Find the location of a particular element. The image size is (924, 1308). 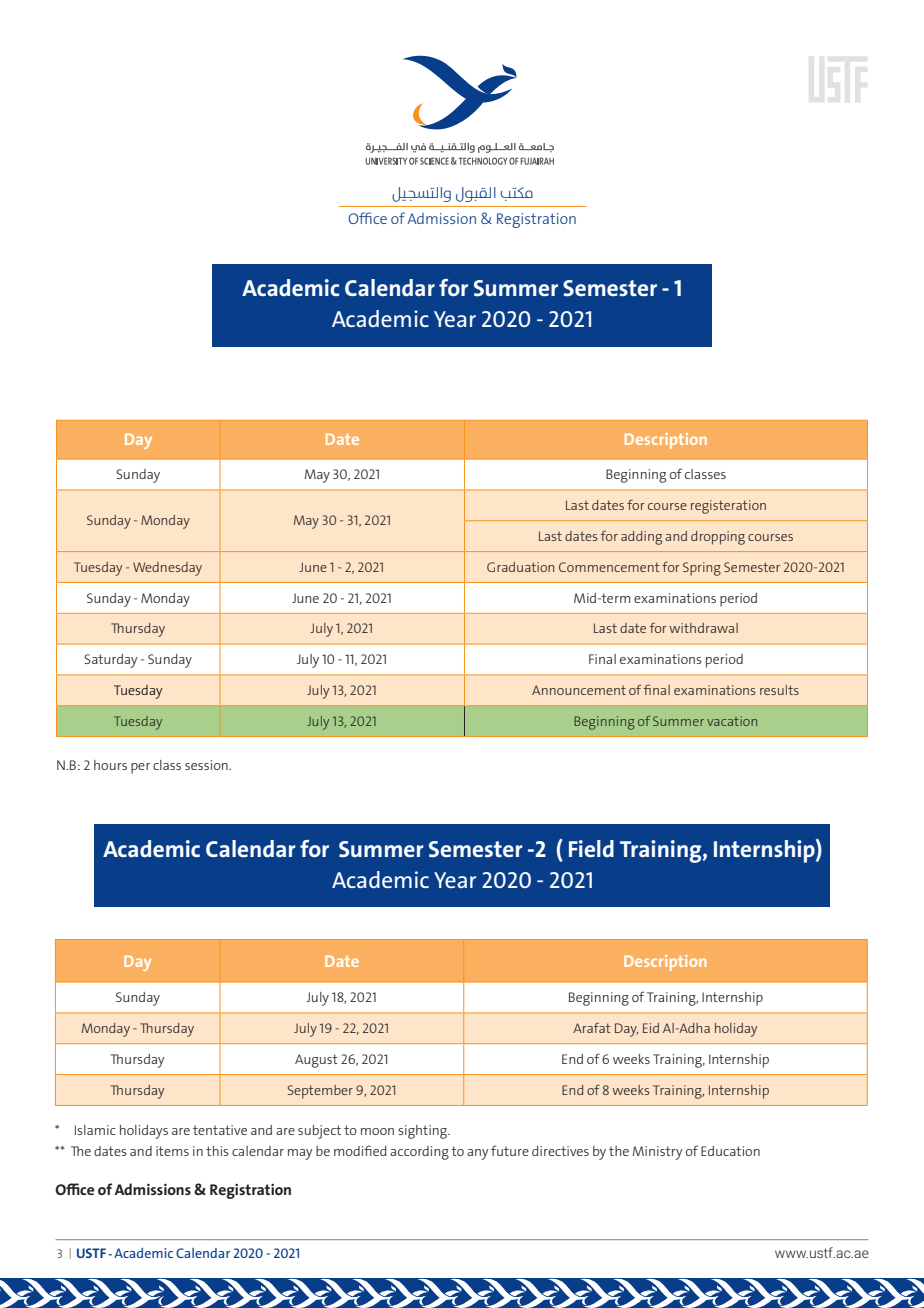

Education is located at coordinates (730, 1151).
